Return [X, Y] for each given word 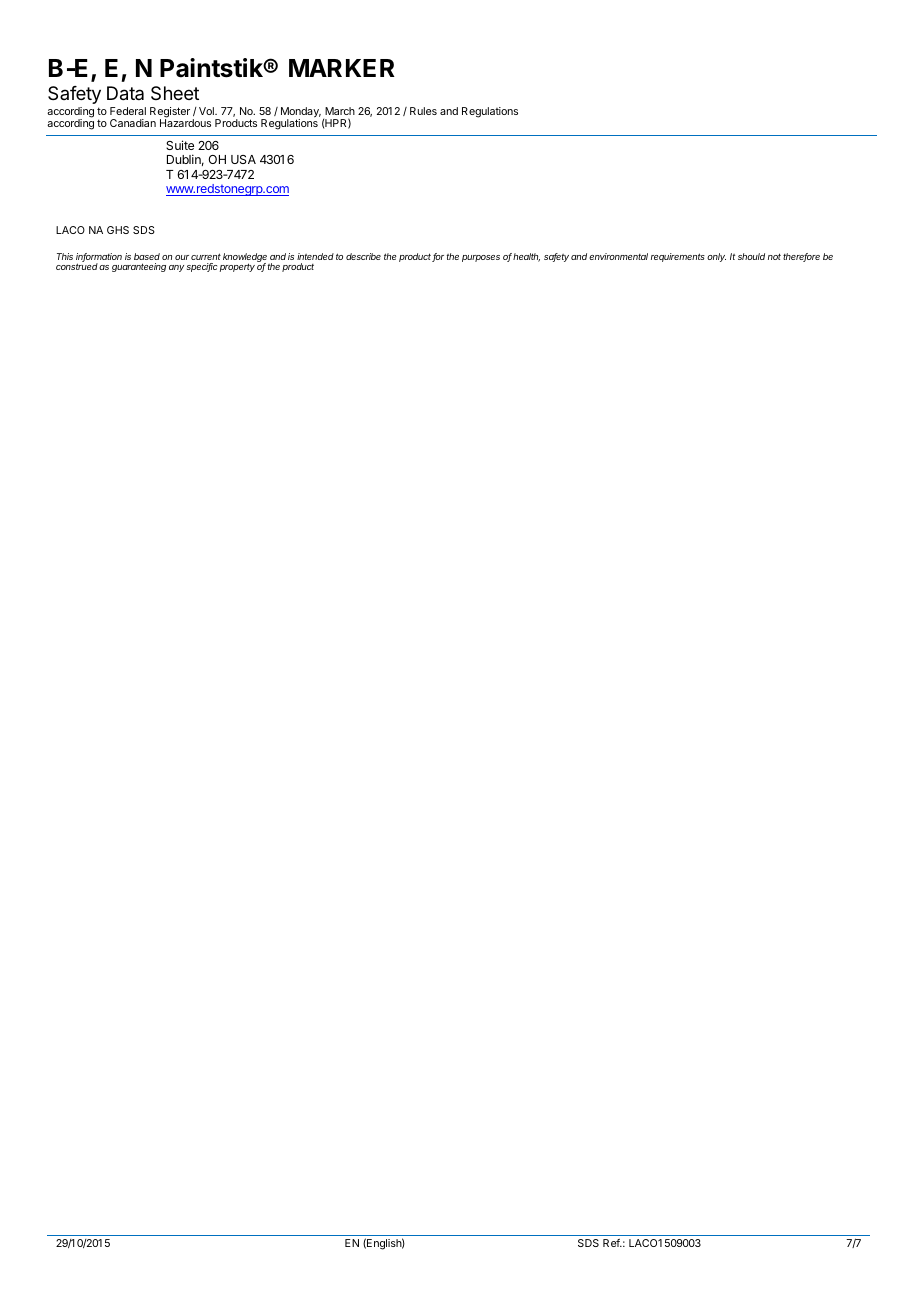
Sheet [175, 93]
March [340, 111]
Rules [423, 111]
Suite [180, 145]
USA [243, 159]
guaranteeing [139, 267]
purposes [481, 258]
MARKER [342, 68]
